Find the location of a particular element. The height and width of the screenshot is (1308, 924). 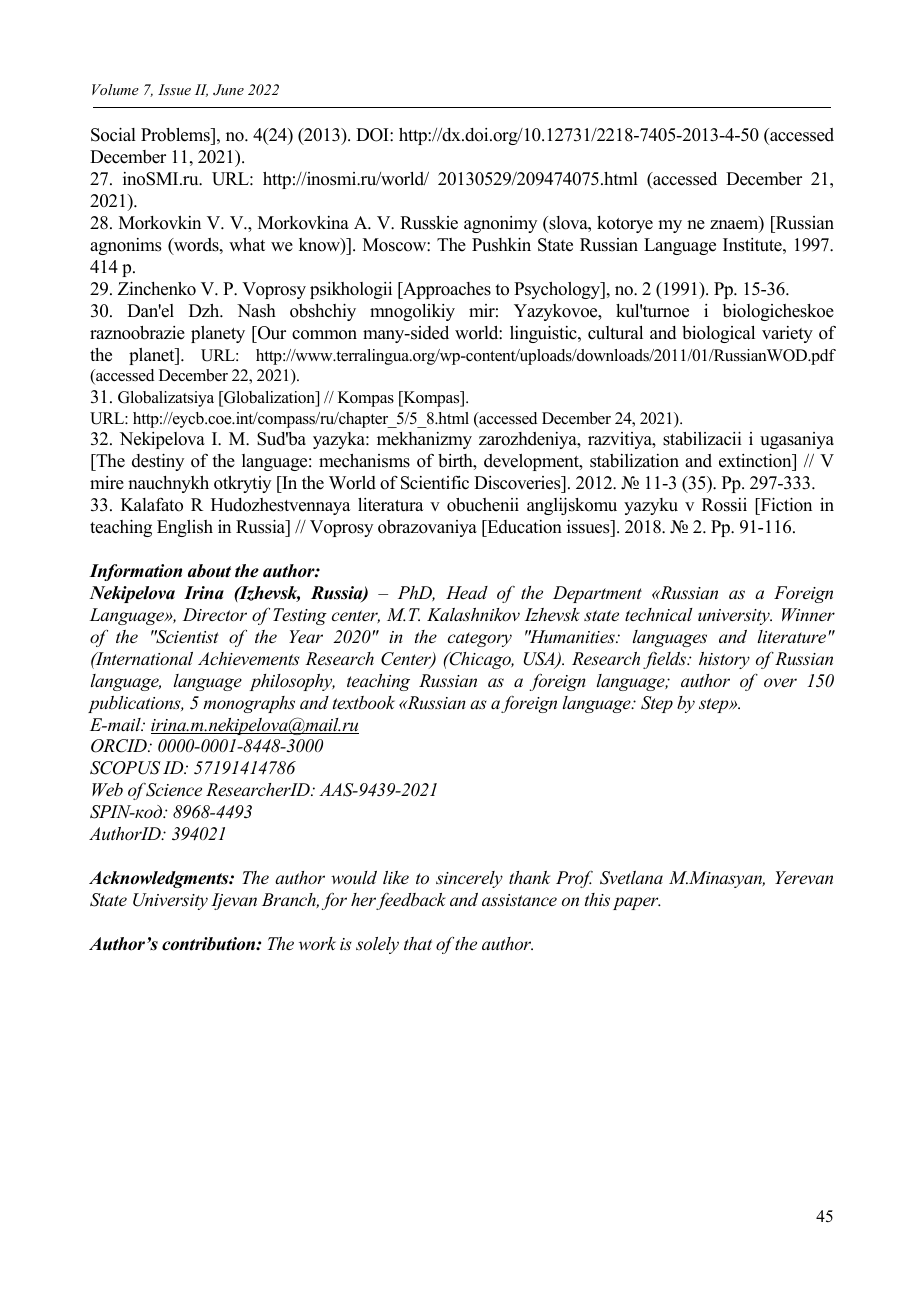

Pushkin is located at coordinates (501, 244).
